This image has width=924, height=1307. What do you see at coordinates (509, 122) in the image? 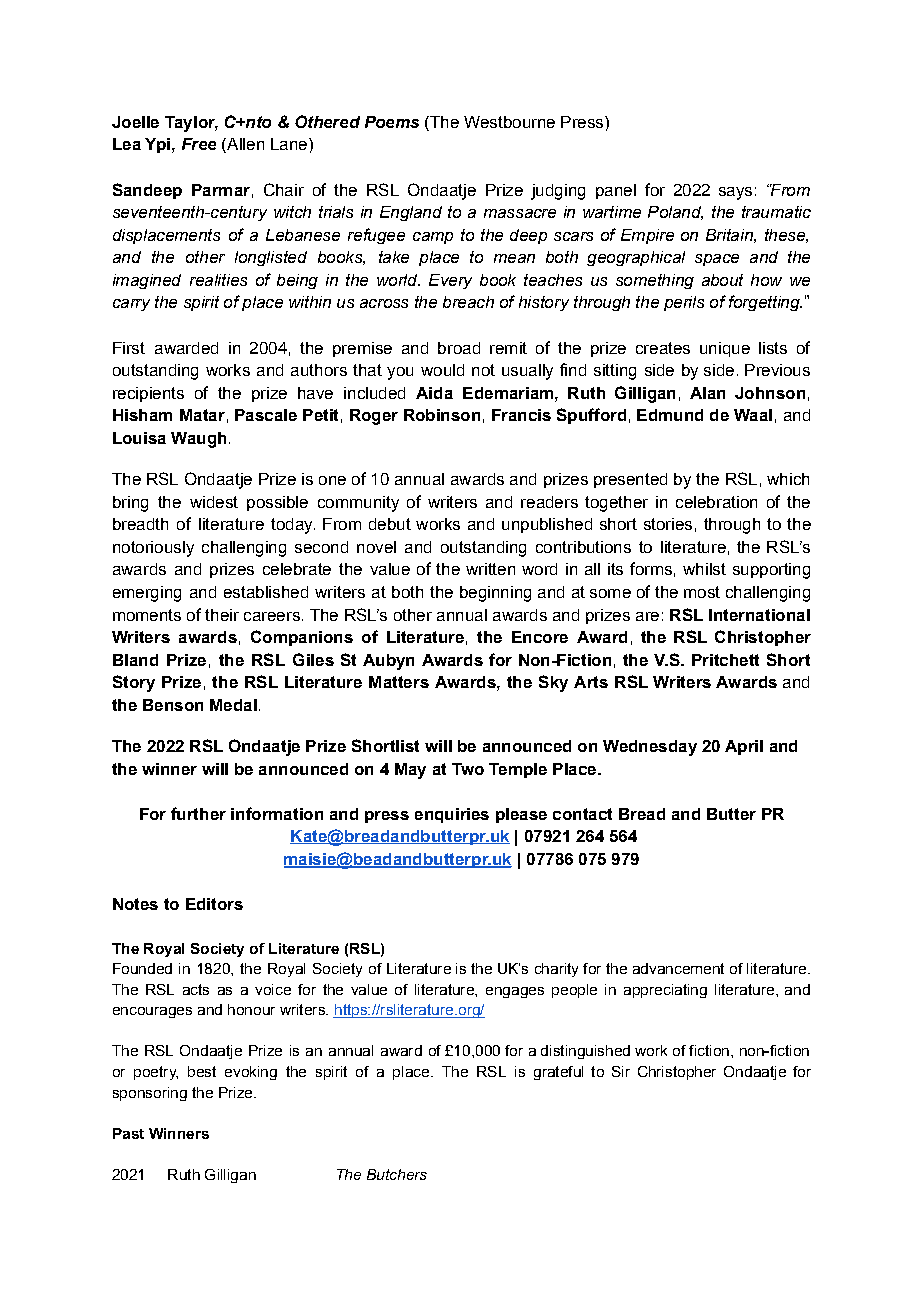
I see `Westbourne` at bounding box center [509, 122].
